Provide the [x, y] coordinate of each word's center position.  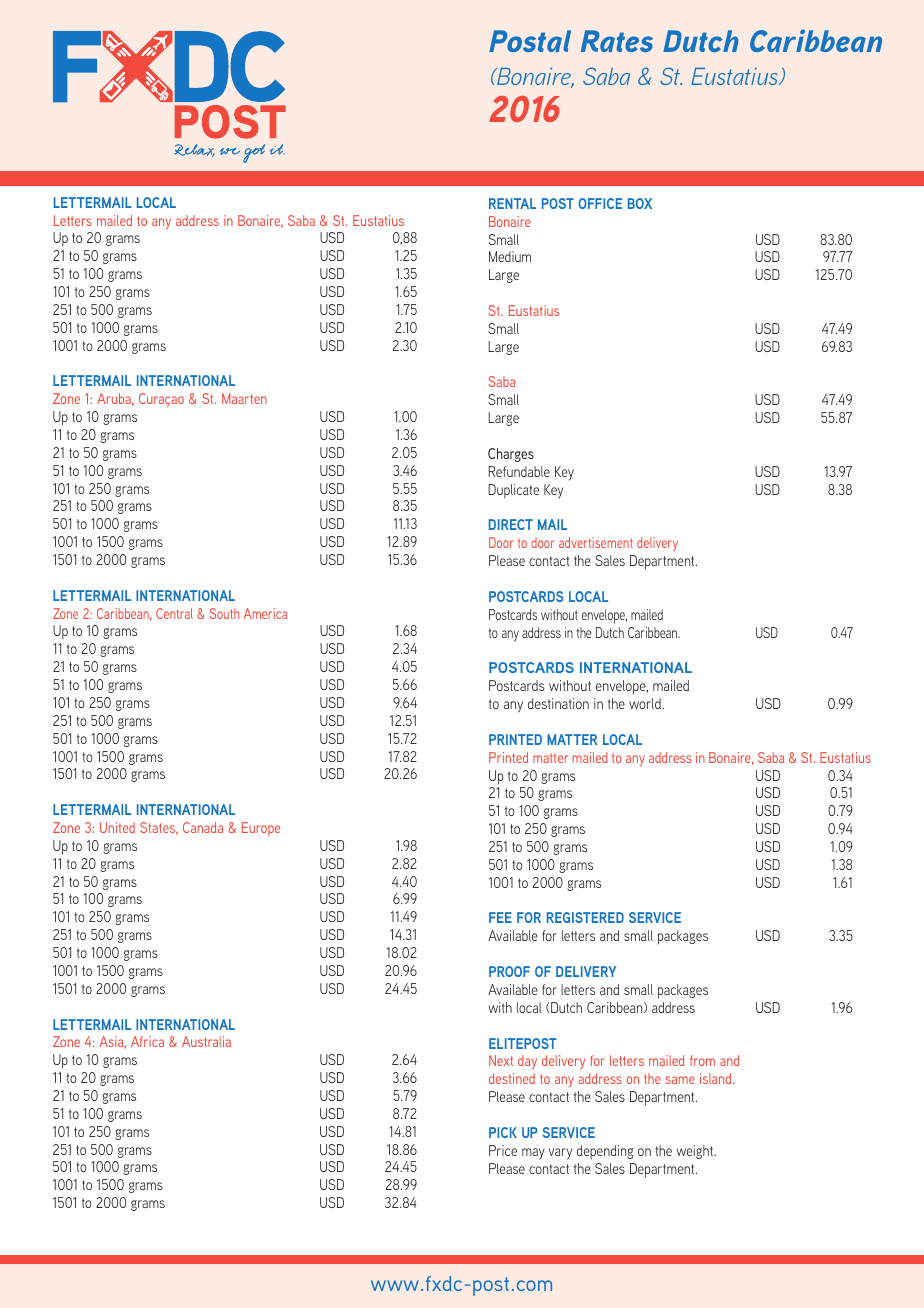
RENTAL [512, 203]
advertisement [596, 542]
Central [174, 613]
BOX [640, 203]
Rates [617, 41]
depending [605, 1152]
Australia [206, 1041]
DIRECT [511, 524]
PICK [503, 1132]
